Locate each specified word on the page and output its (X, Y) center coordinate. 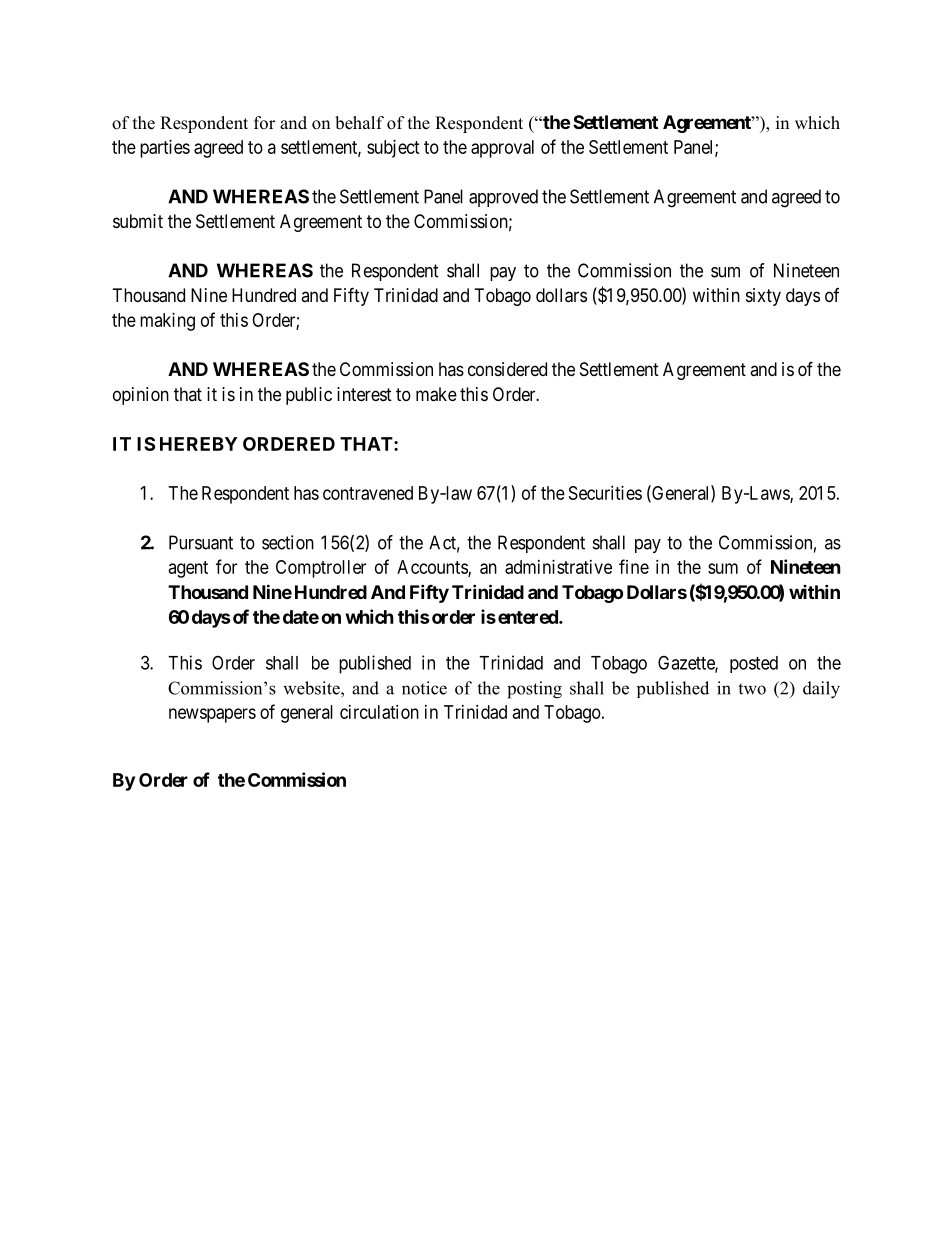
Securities (605, 493)
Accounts (433, 568)
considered (507, 369)
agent (188, 569)
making (167, 322)
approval (502, 149)
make (436, 394)
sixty (763, 297)
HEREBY (198, 444)
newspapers (212, 715)
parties (165, 149)
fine (634, 566)
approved (503, 198)
